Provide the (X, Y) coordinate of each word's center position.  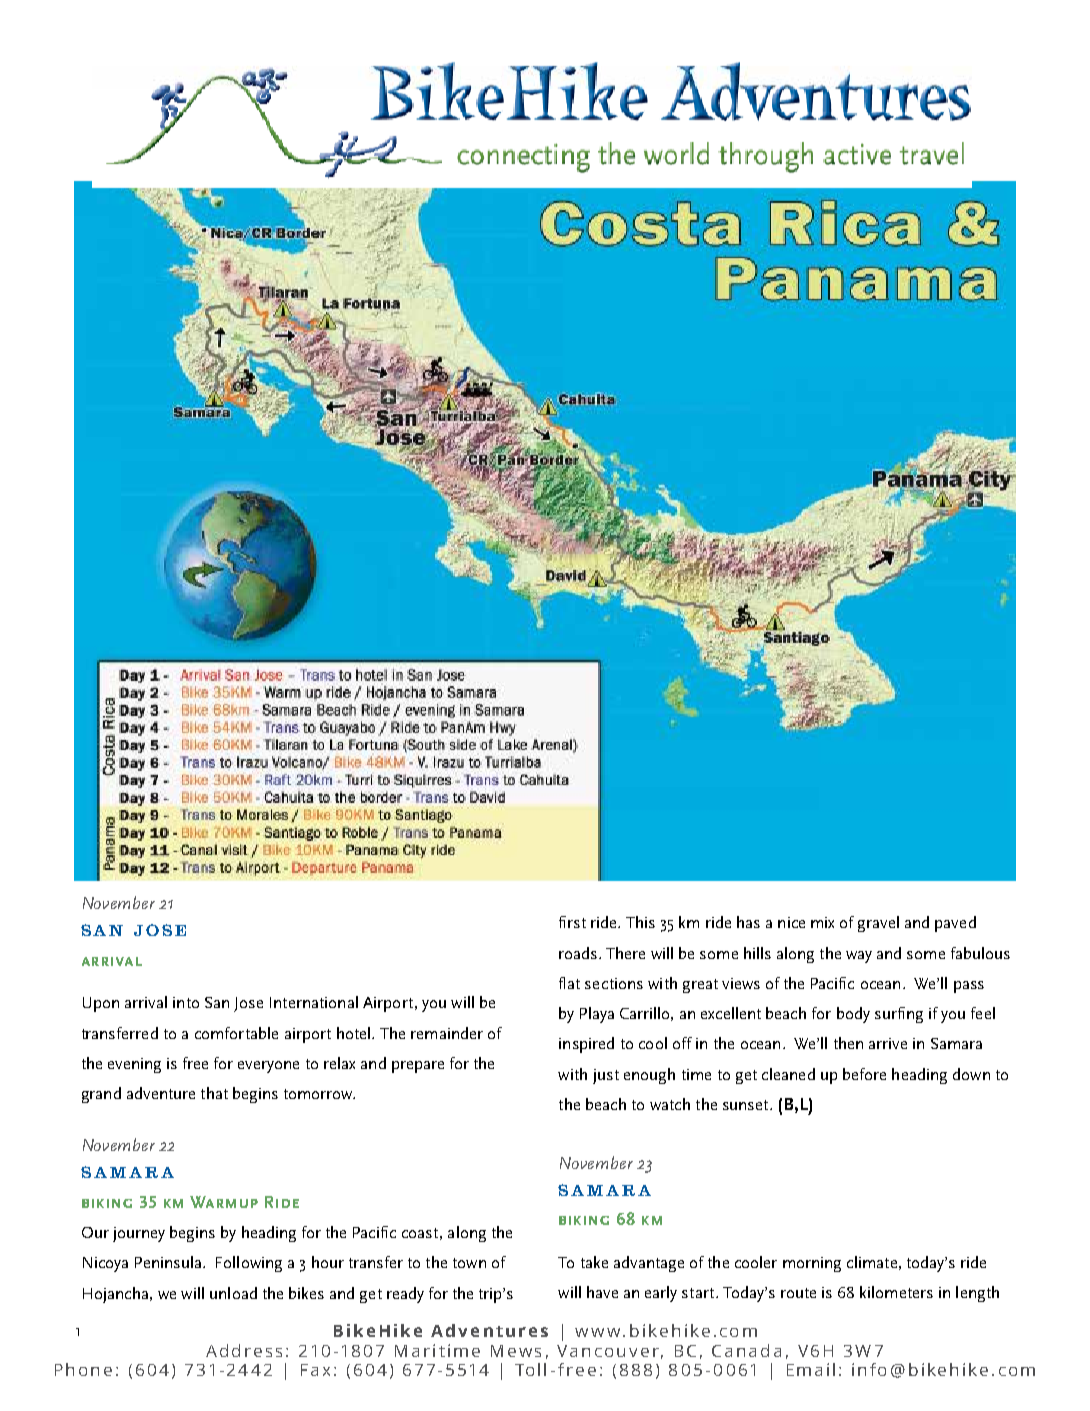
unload (233, 1293)
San (217, 1002)
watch (670, 1104)
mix (822, 922)
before (864, 1074)
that (214, 1093)
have (602, 1292)
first (572, 922)
